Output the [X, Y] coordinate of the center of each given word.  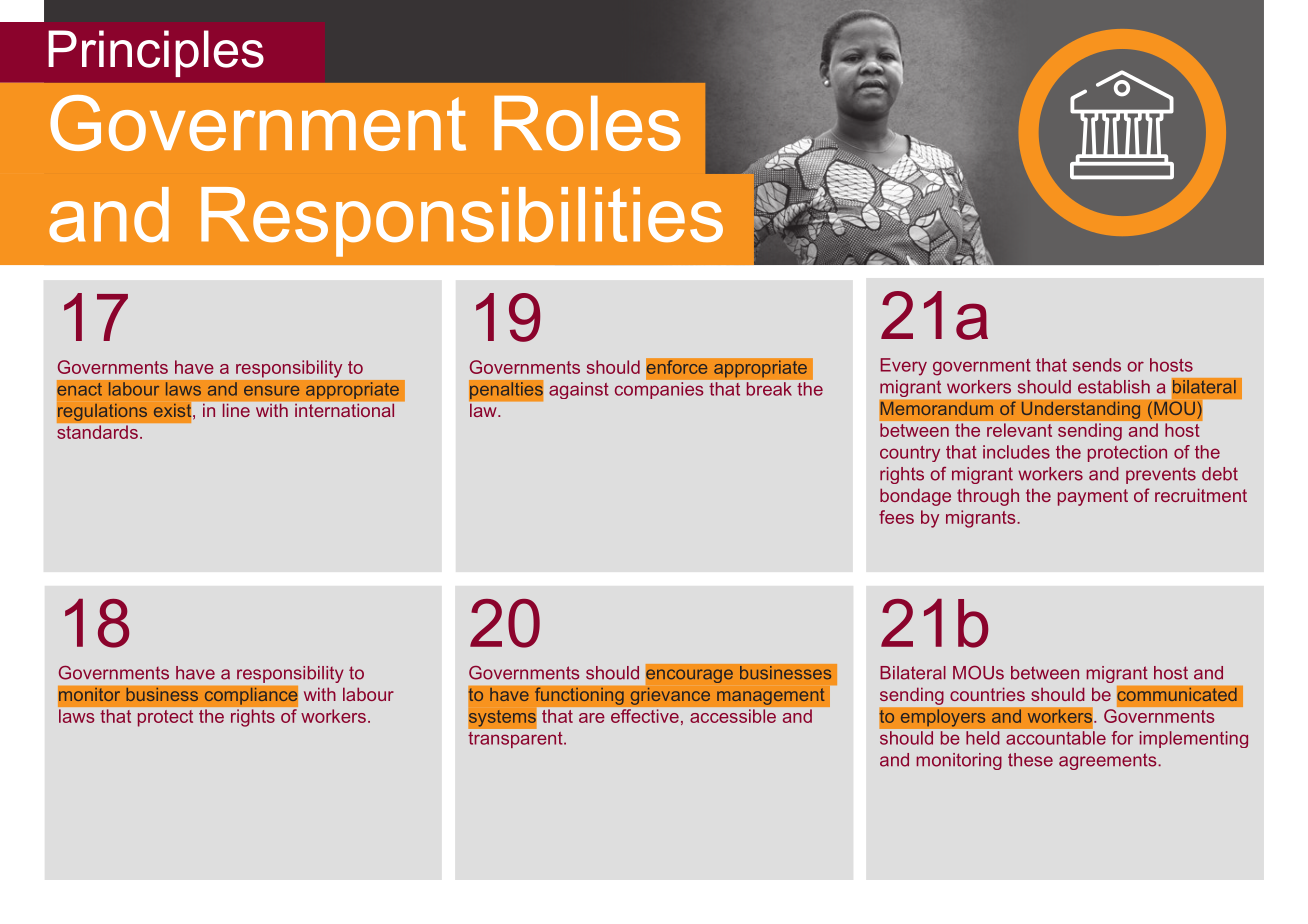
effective [645, 716]
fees [896, 517]
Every [904, 367]
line [236, 410]
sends [1097, 365]
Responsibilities [462, 222]
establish [1114, 387]
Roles [587, 123]
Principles [156, 53]
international [344, 410]
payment [1093, 497]
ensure [271, 391]
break [769, 389]
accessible [733, 716]
